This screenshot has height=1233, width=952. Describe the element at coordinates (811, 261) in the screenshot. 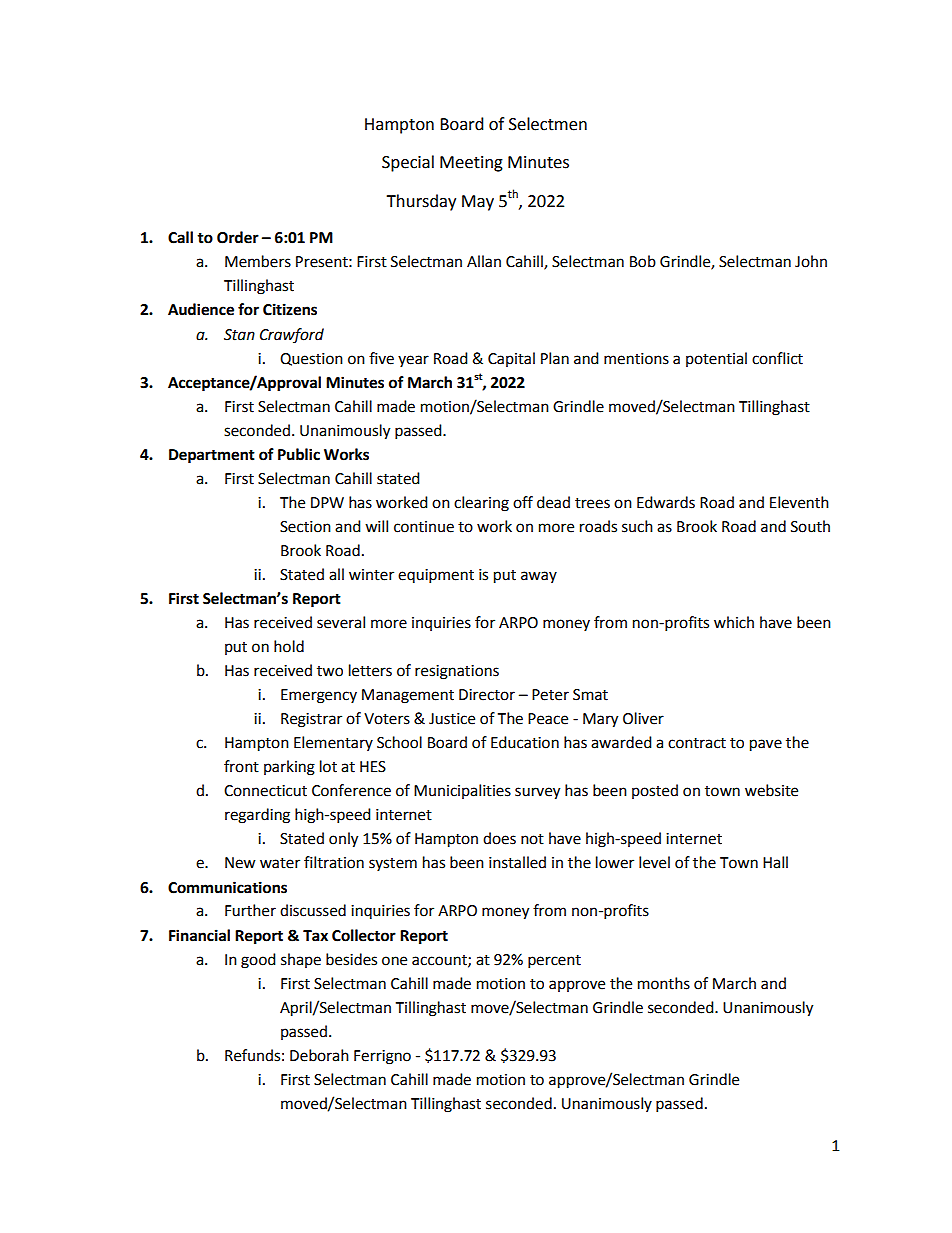

I see `John` at that location.
